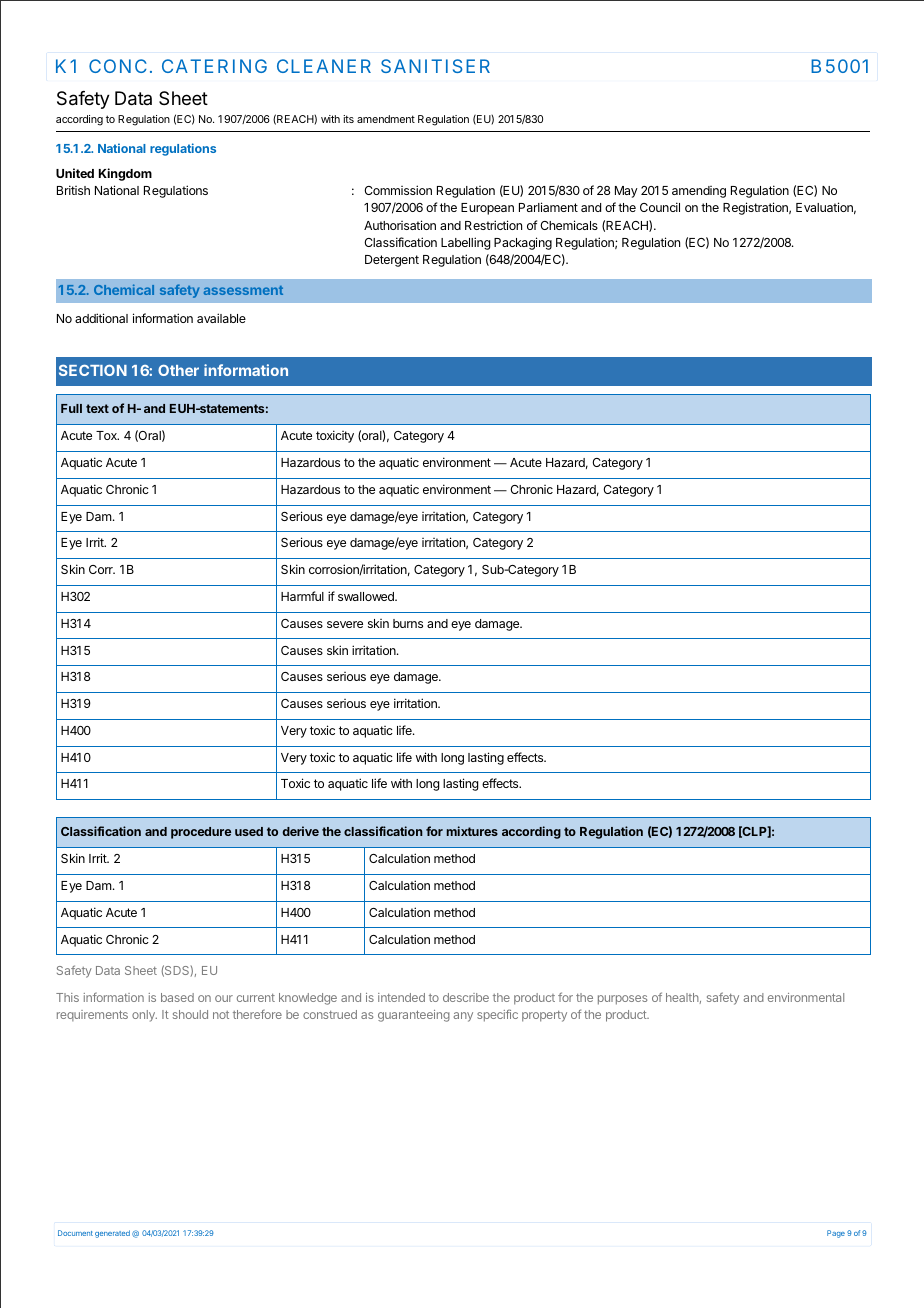  I want to click on CONC, so click(118, 66).
